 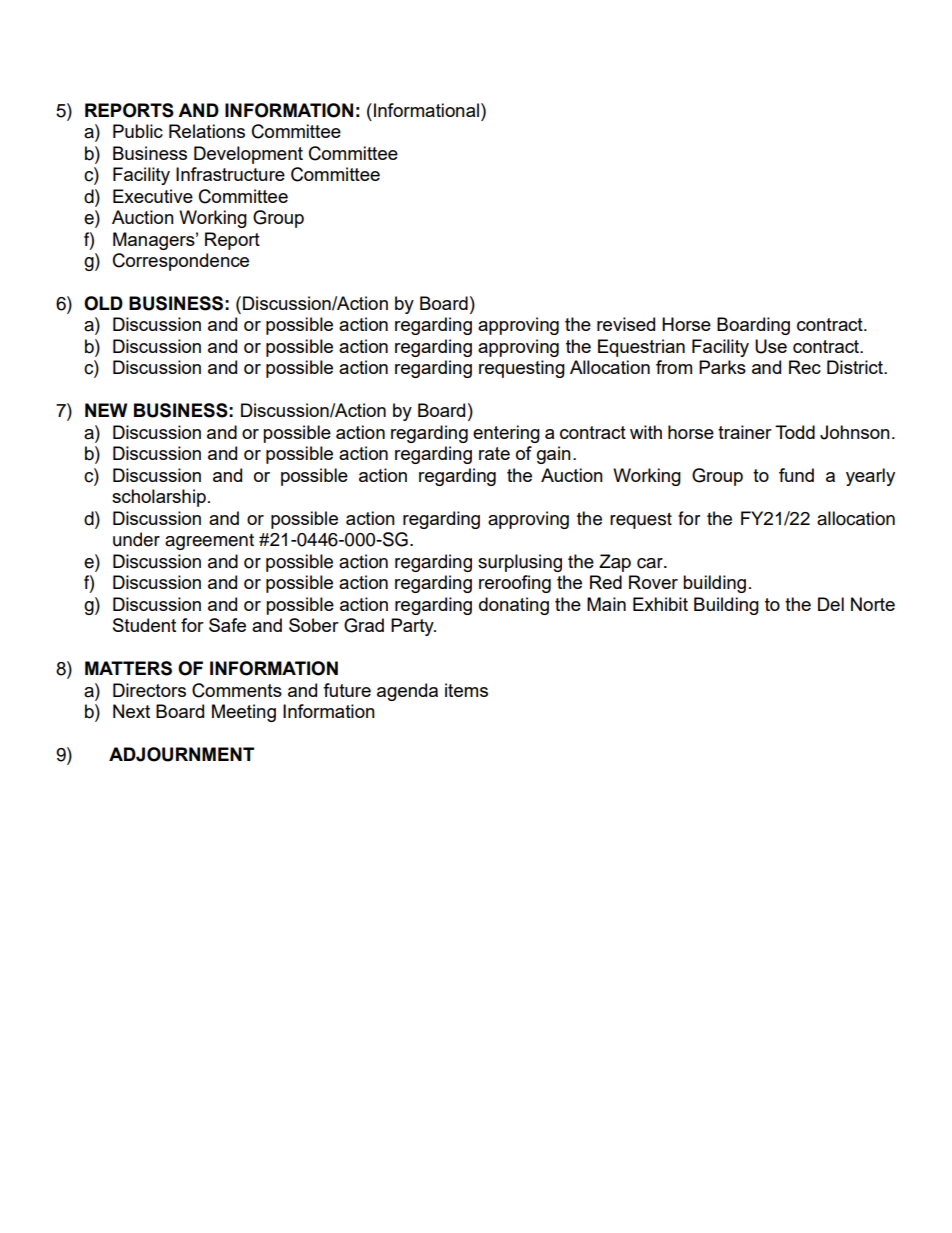 I want to click on Todd, so click(x=795, y=432).
